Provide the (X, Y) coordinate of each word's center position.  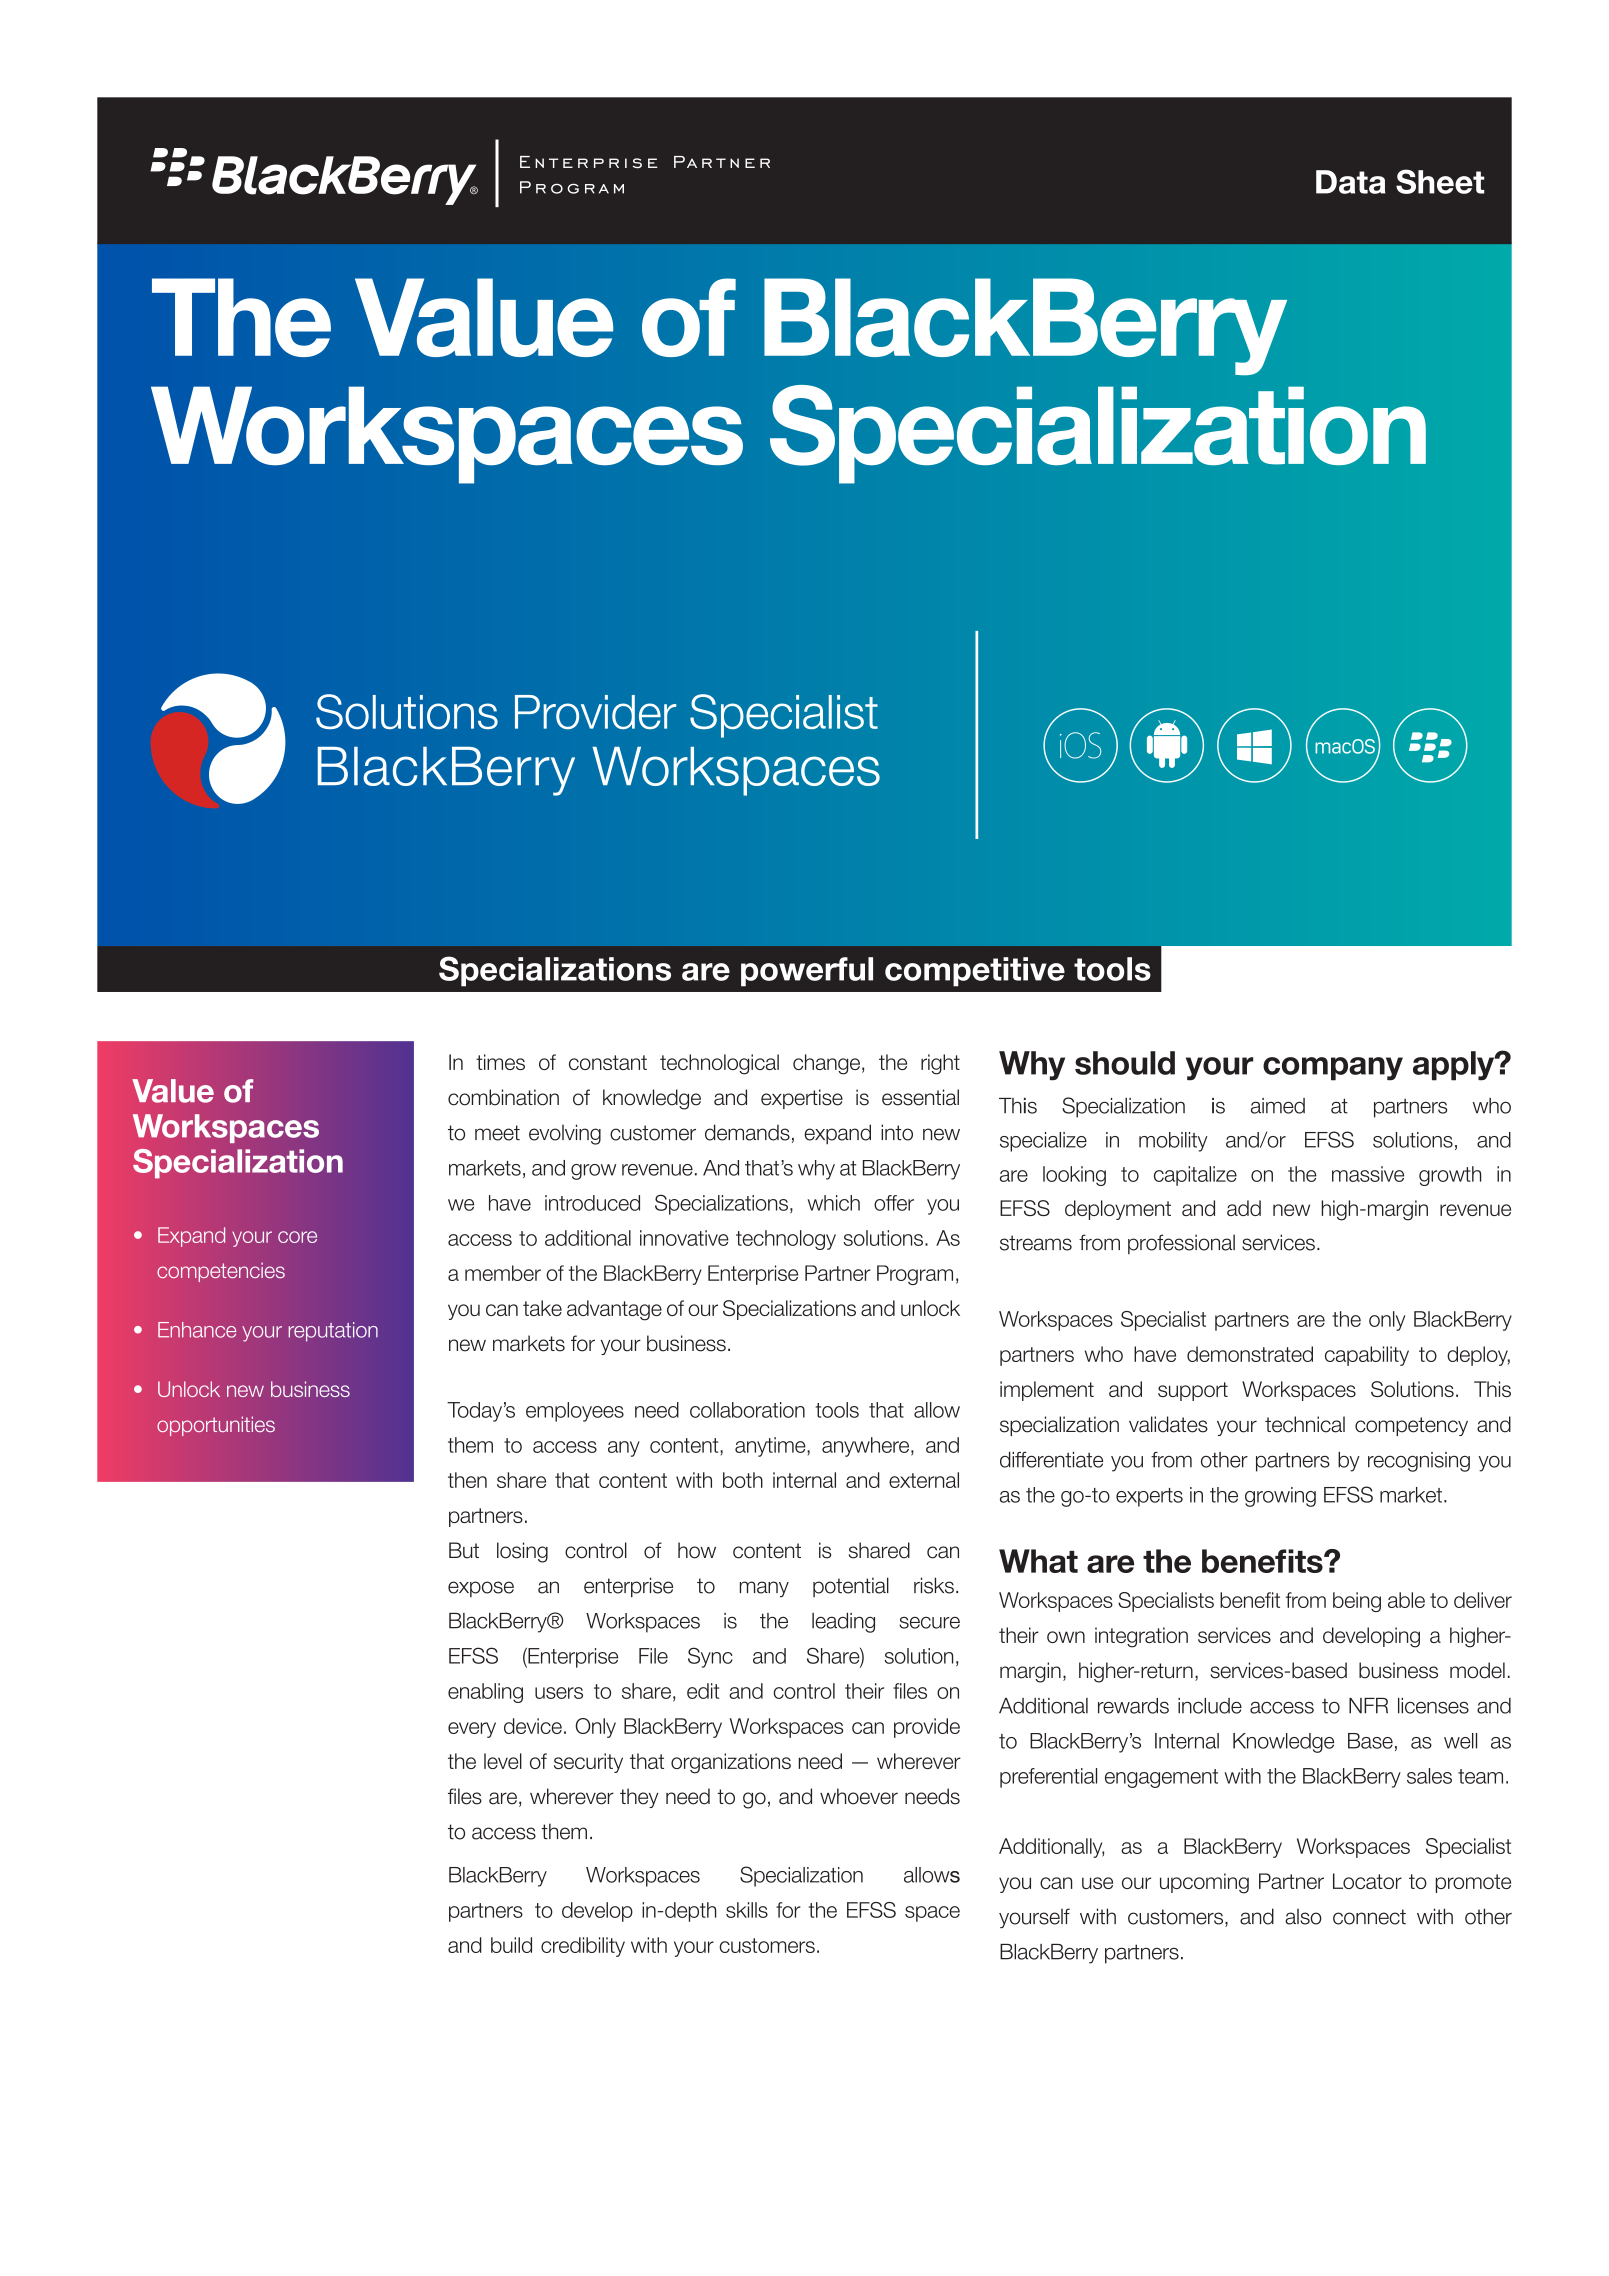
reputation (333, 1332)
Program (915, 1275)
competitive (975, 972)
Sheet (1440, 181)
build (511, 1945)
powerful (807, 972)
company (1333, 1069)
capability (1367, 1356)
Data (1350, 182)
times (500, 1062)
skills (747, 1910)
